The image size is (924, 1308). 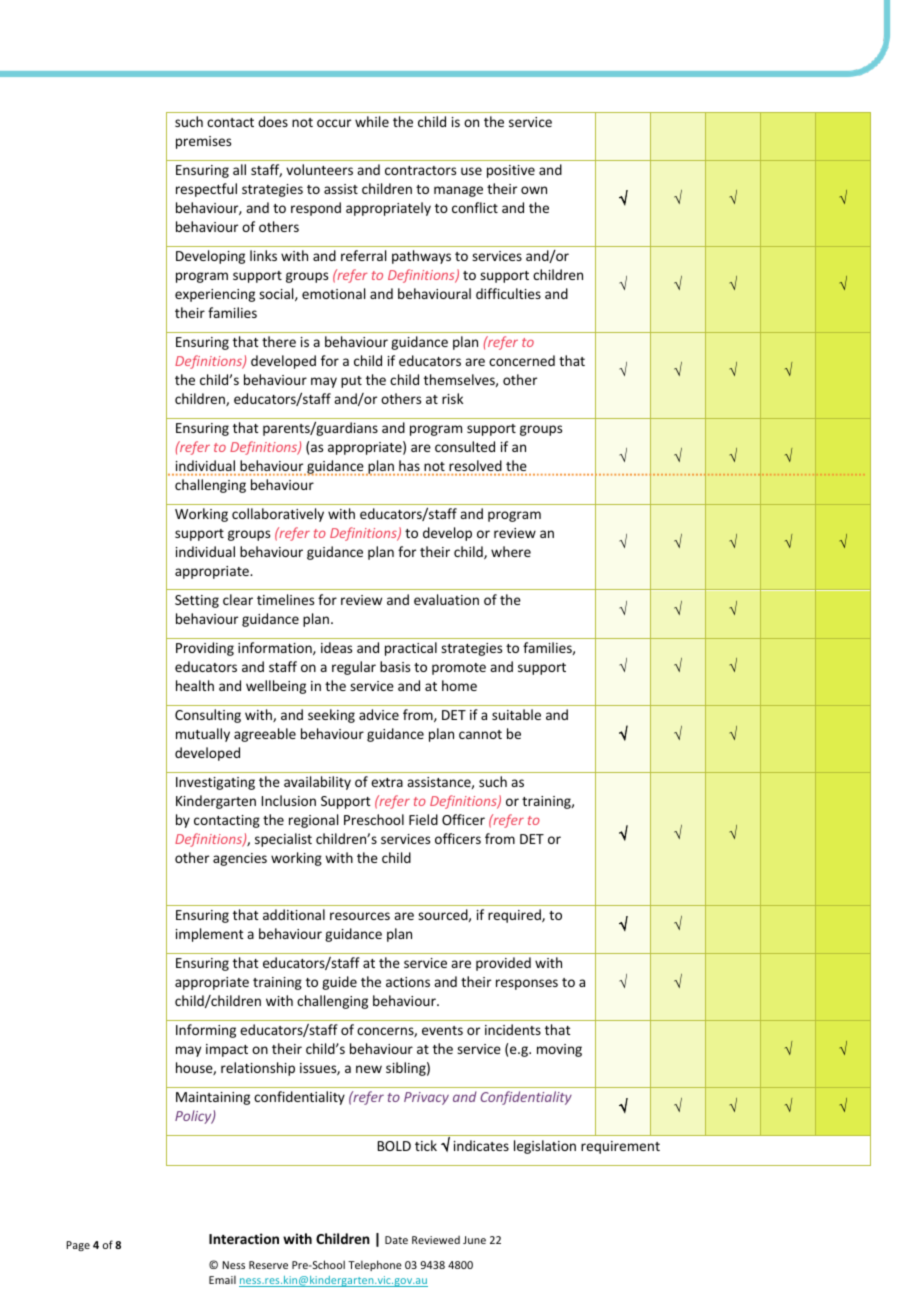 What do you see at coordinates (78, 1246) in the document?
I see `Page` at bounding box center [78, 1246].
